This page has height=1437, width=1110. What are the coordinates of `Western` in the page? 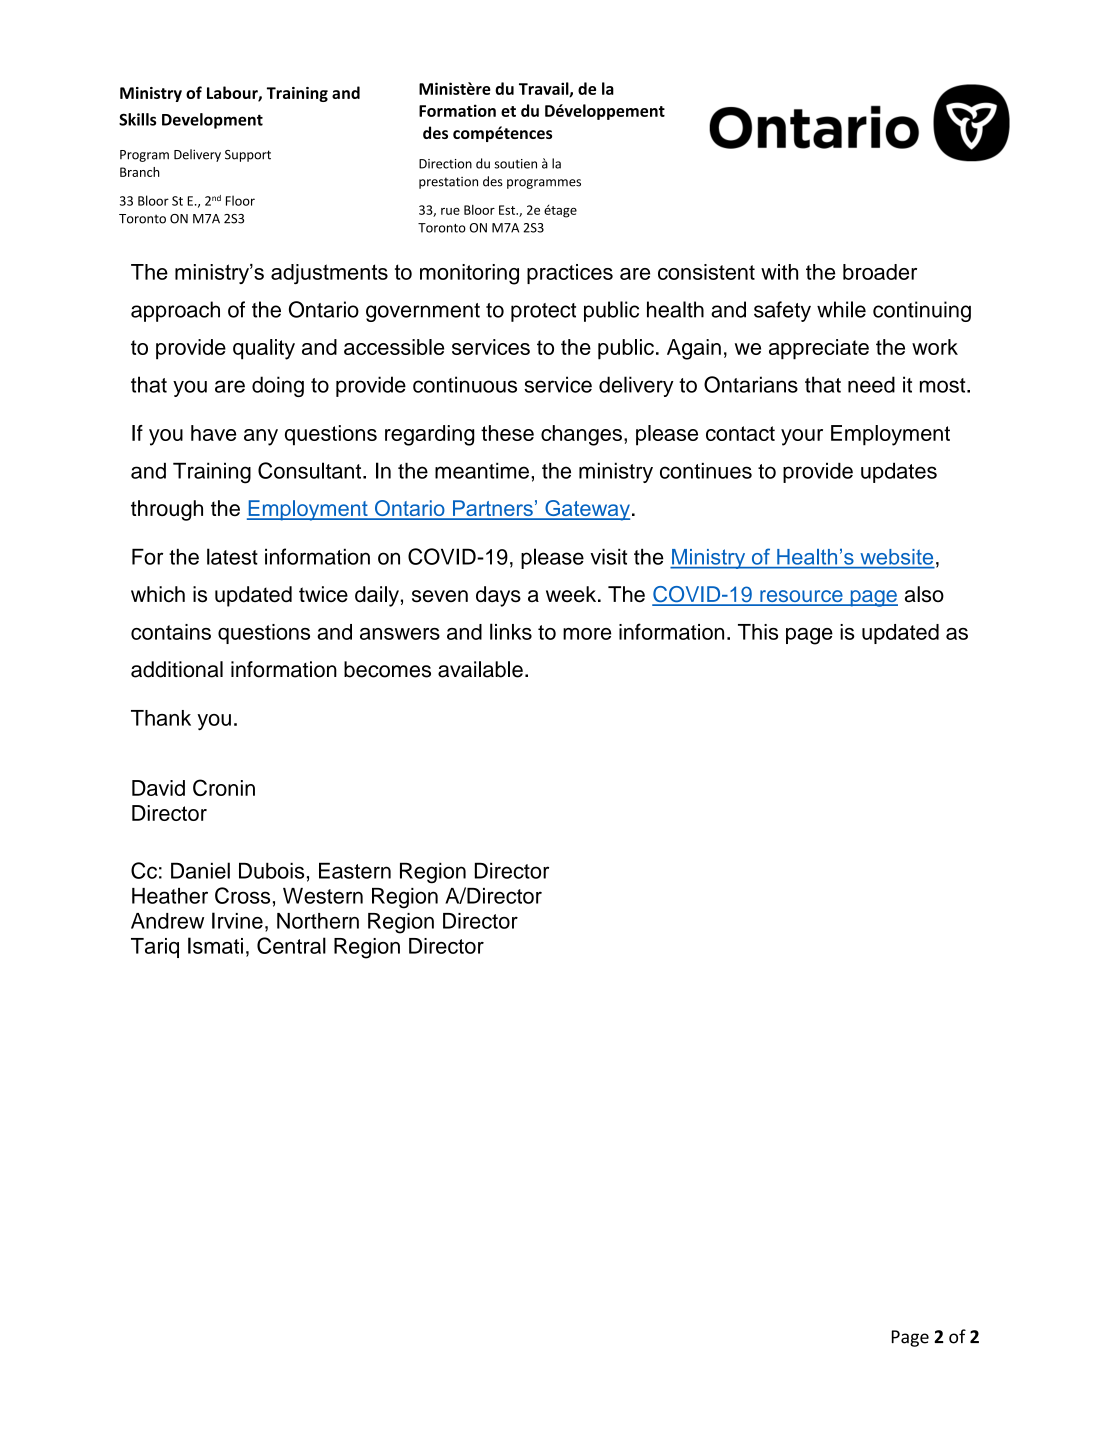 It's located at (323, 896).
